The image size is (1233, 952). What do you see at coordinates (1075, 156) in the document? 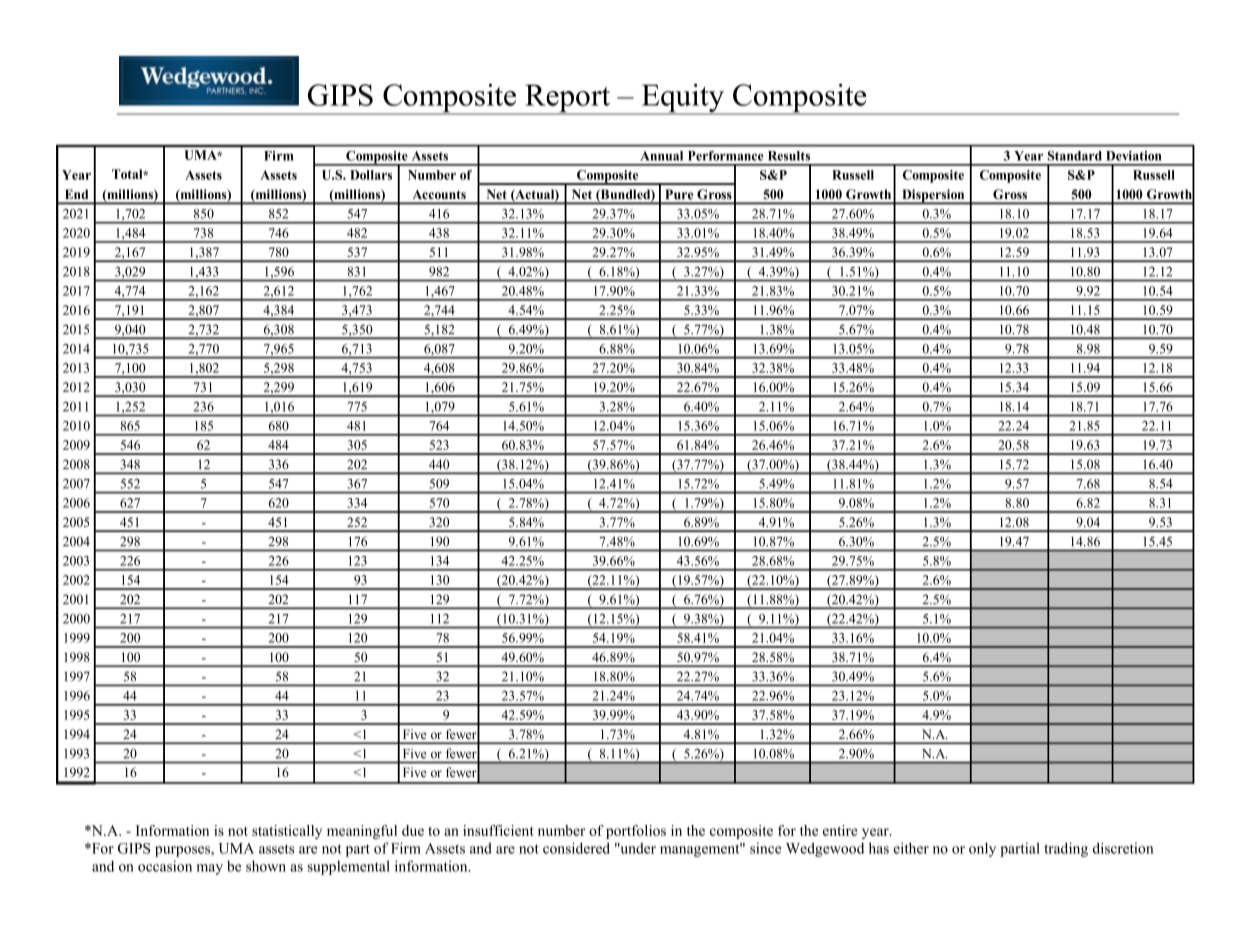
I see `Standard` at bounding box center [1075, 156].
